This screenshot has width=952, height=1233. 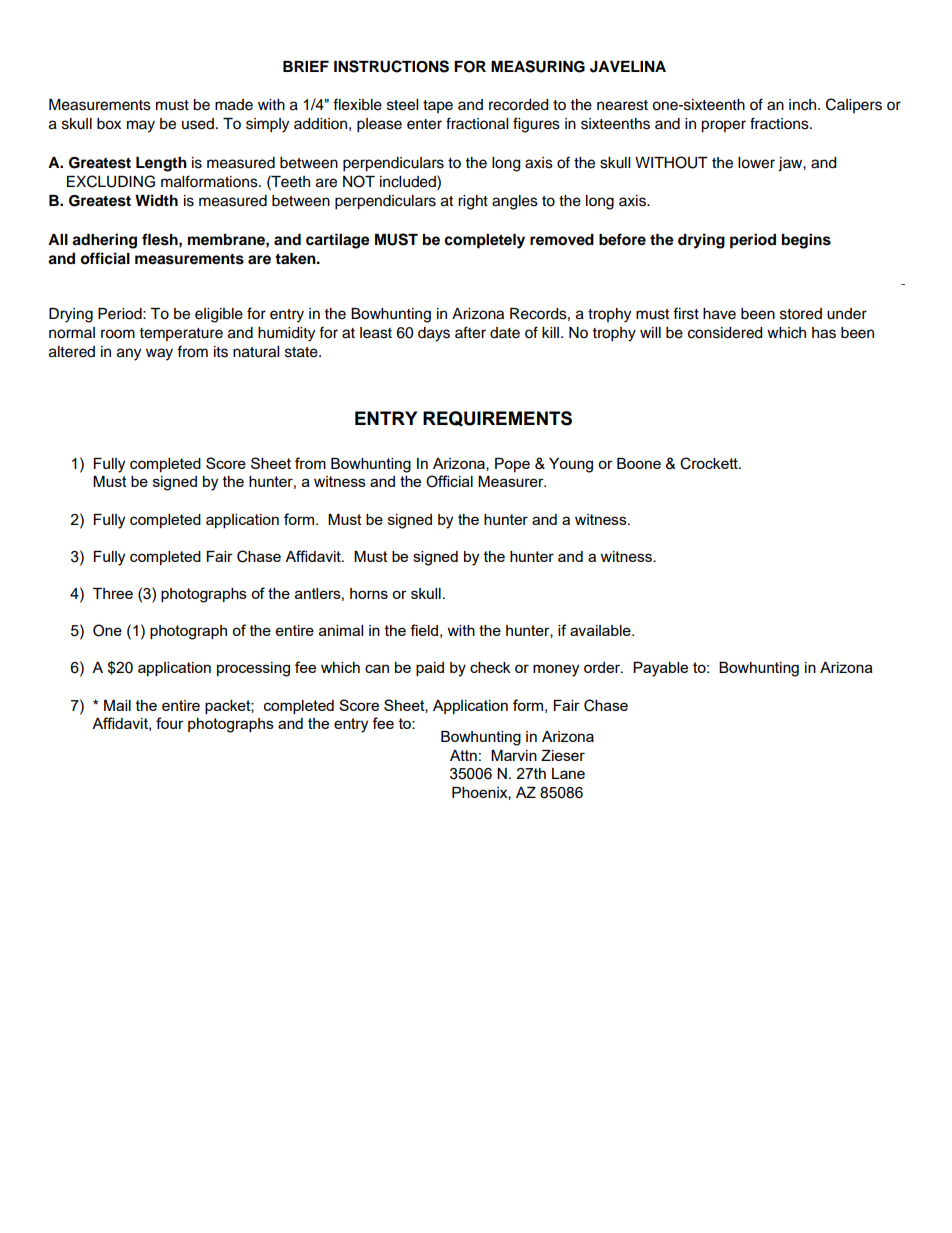 What do you see at coordinates (369, 593) in the screenshot?
I see `horns` at bounding box center [369, 593].
